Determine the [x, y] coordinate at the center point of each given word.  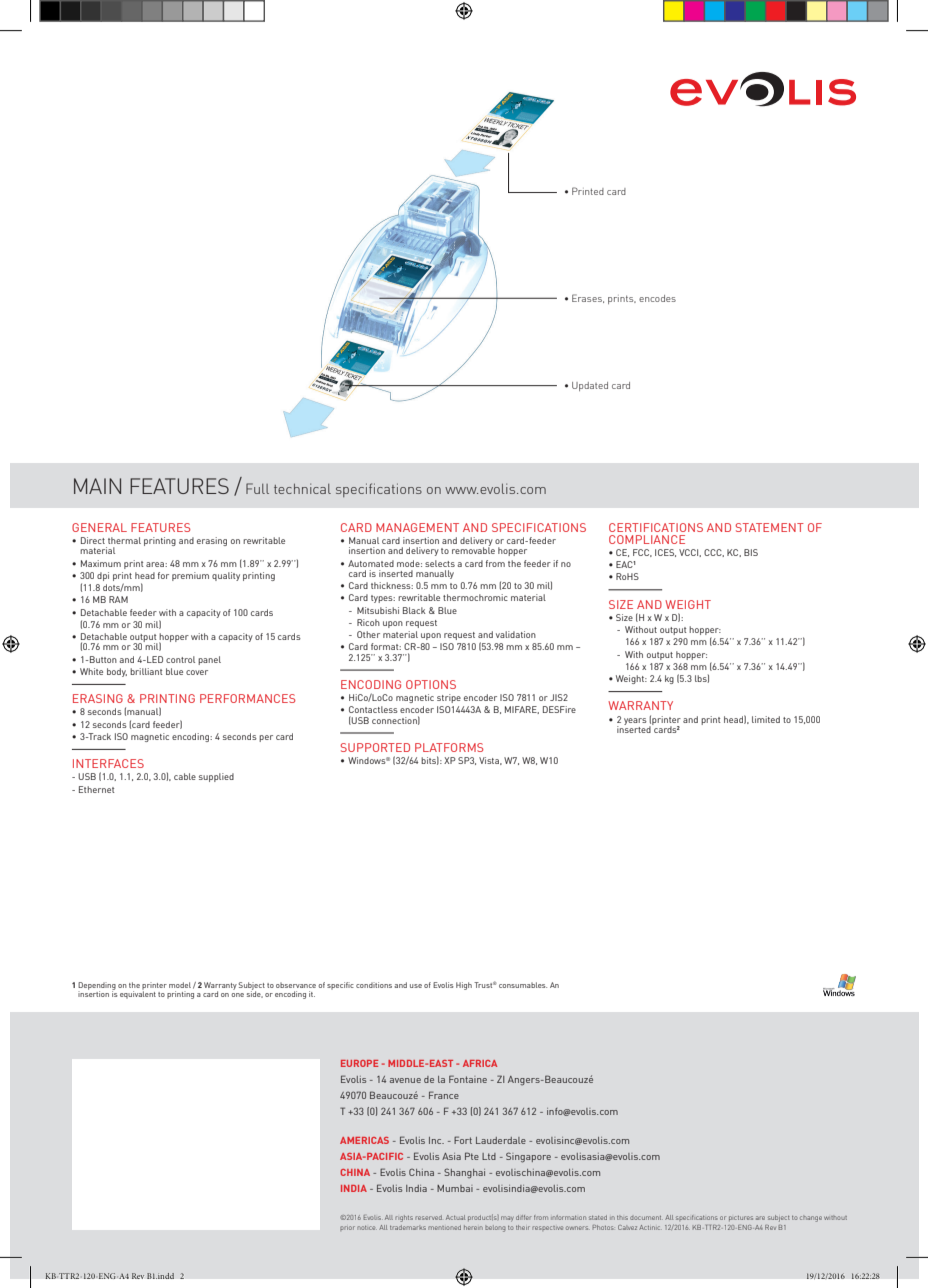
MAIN [97, 486]
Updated [590, 386]
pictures [741, 1218]
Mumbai [455, 1188]
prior [347, 1228]
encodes [657, 298]
